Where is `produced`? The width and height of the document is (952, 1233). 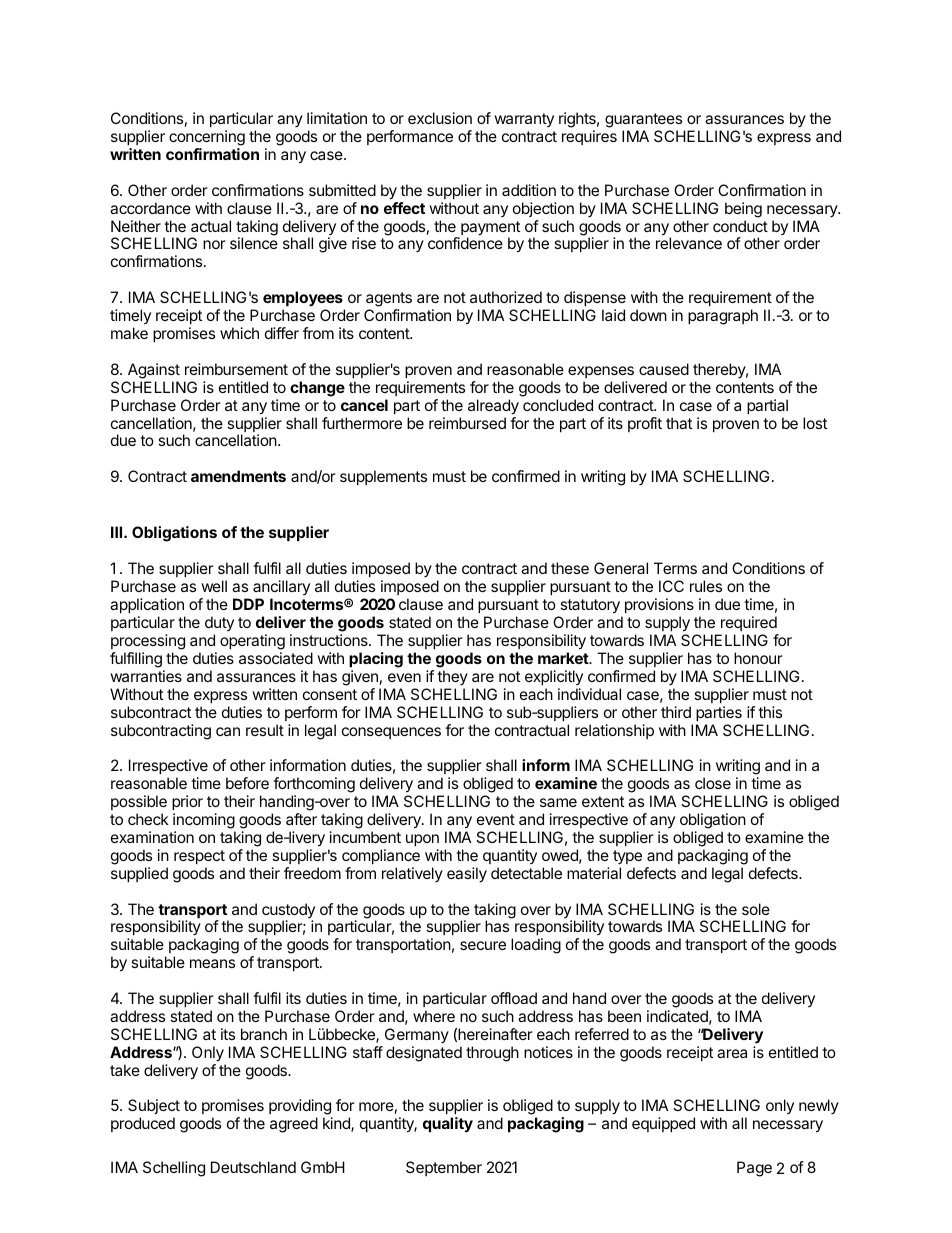
produced is located at coordinates (143, 1124).
